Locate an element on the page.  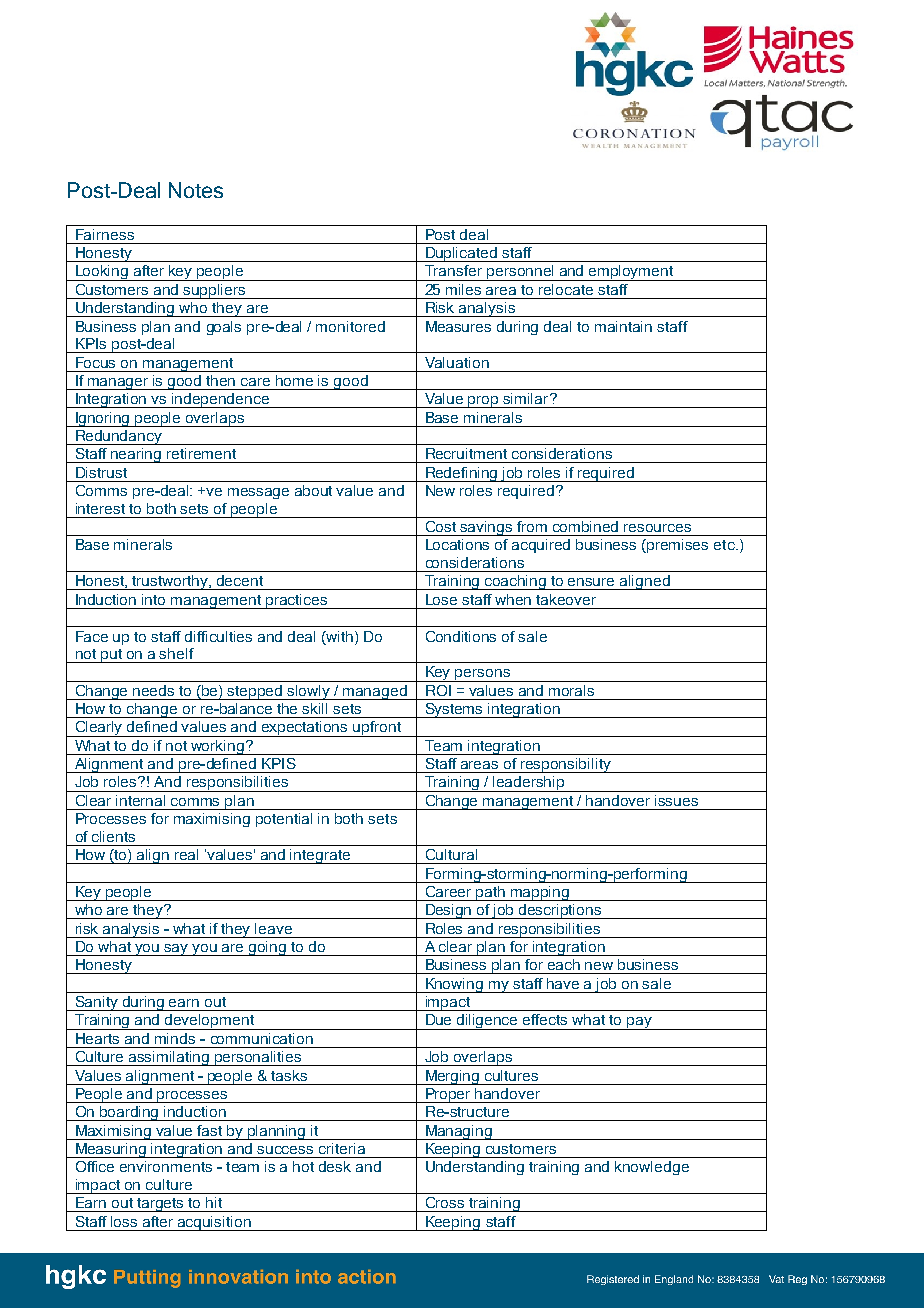
Notes is located at coordinates (196, 190).
